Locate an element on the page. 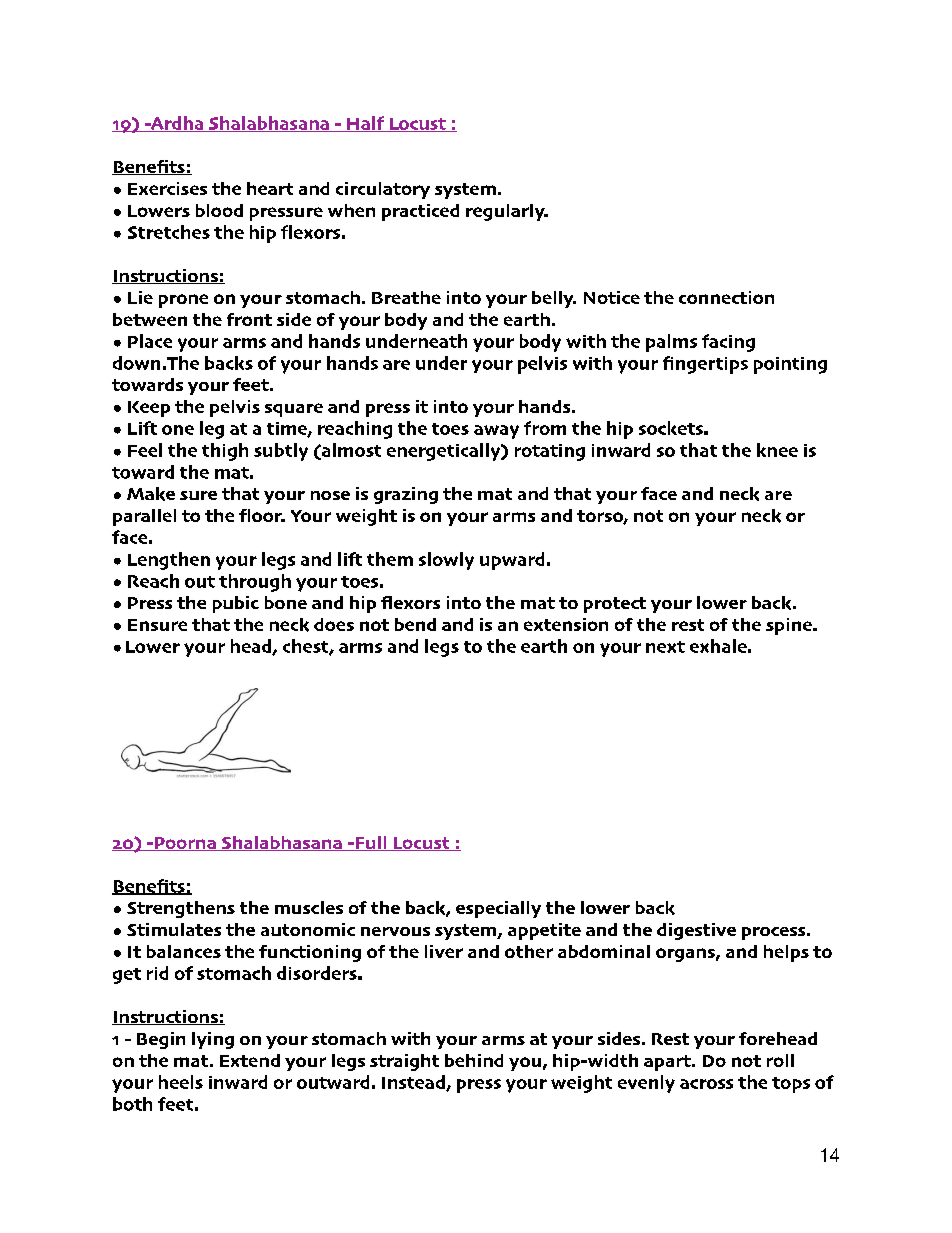 The image size is (952, 1233). Strengthens is located at coordinates (181, 909).
